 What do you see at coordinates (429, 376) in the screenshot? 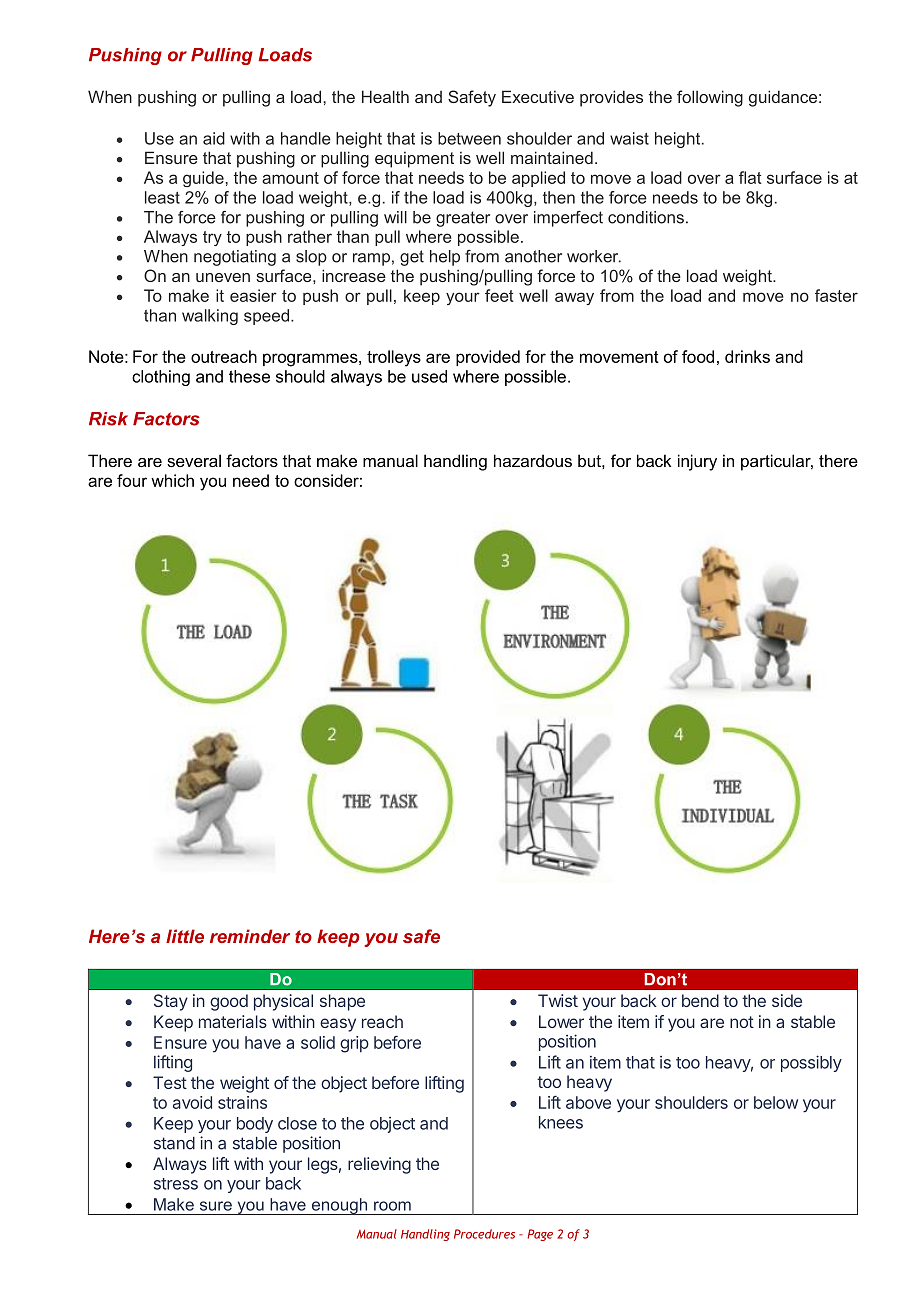
I see `used` at bounding box center [429, 376].
